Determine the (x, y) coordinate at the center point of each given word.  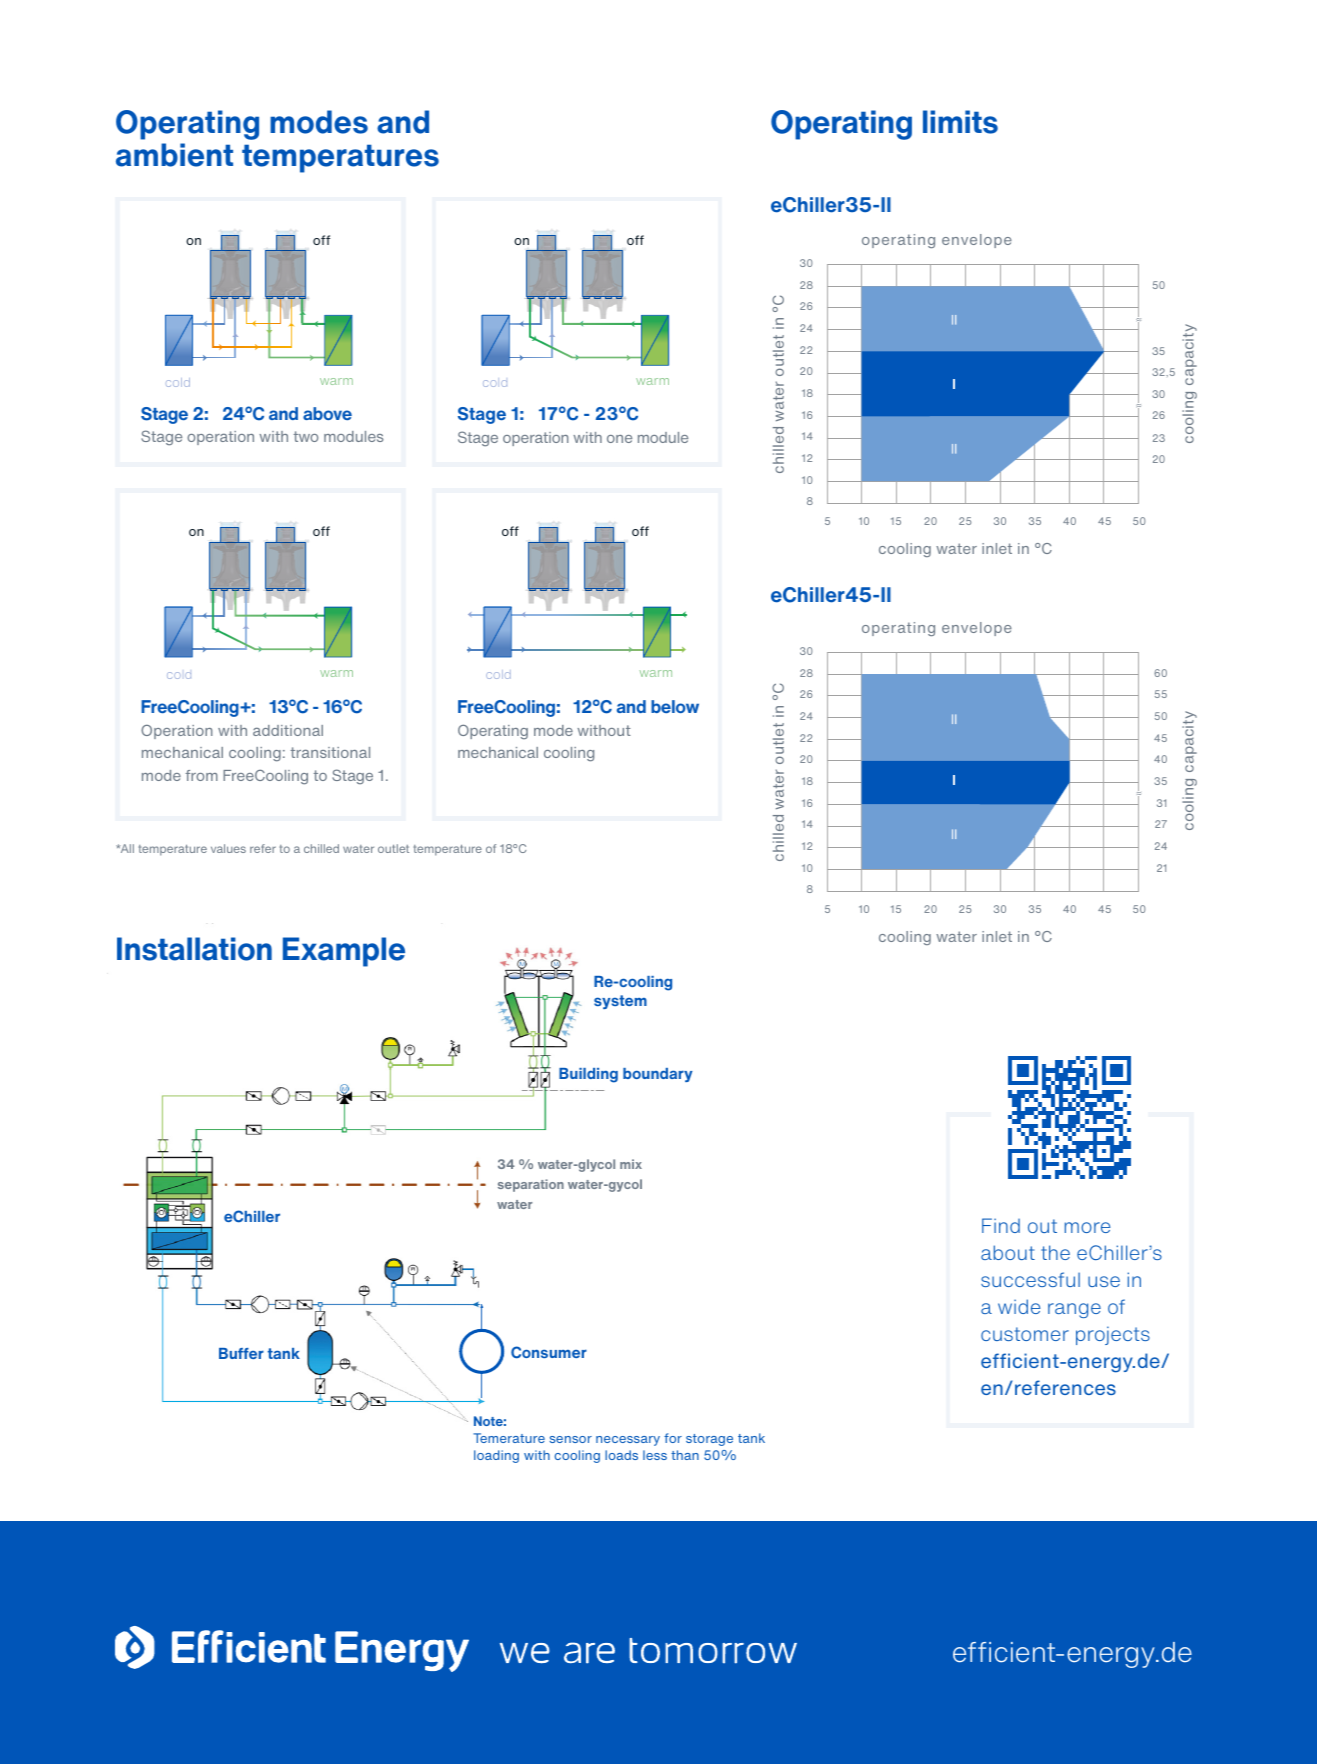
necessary (628, 1441)
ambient (174, 155)
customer (1025, 1334)
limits (960, 122)
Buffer (241, 1353)
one (619, 439)
